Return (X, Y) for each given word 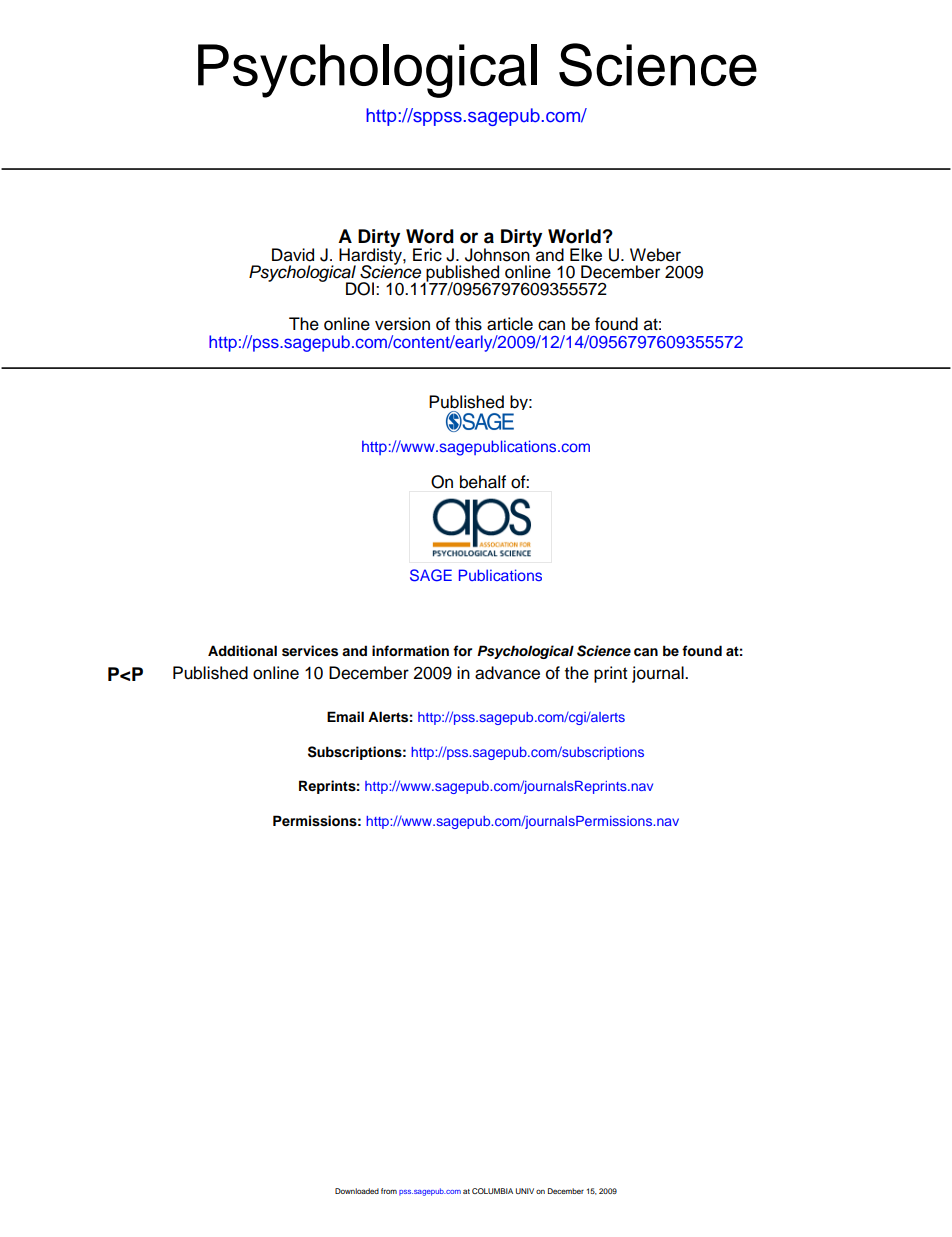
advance (507, 673)
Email (345, 716)
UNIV (525, 1191)
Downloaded (357, 1191)
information (410, 651)
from (389, 1191)
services (310, 651)
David (293, 255)
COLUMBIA (492, 1191)
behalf (483, 482)
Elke (586, 255)
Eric (427, 255)
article (510, 324)
